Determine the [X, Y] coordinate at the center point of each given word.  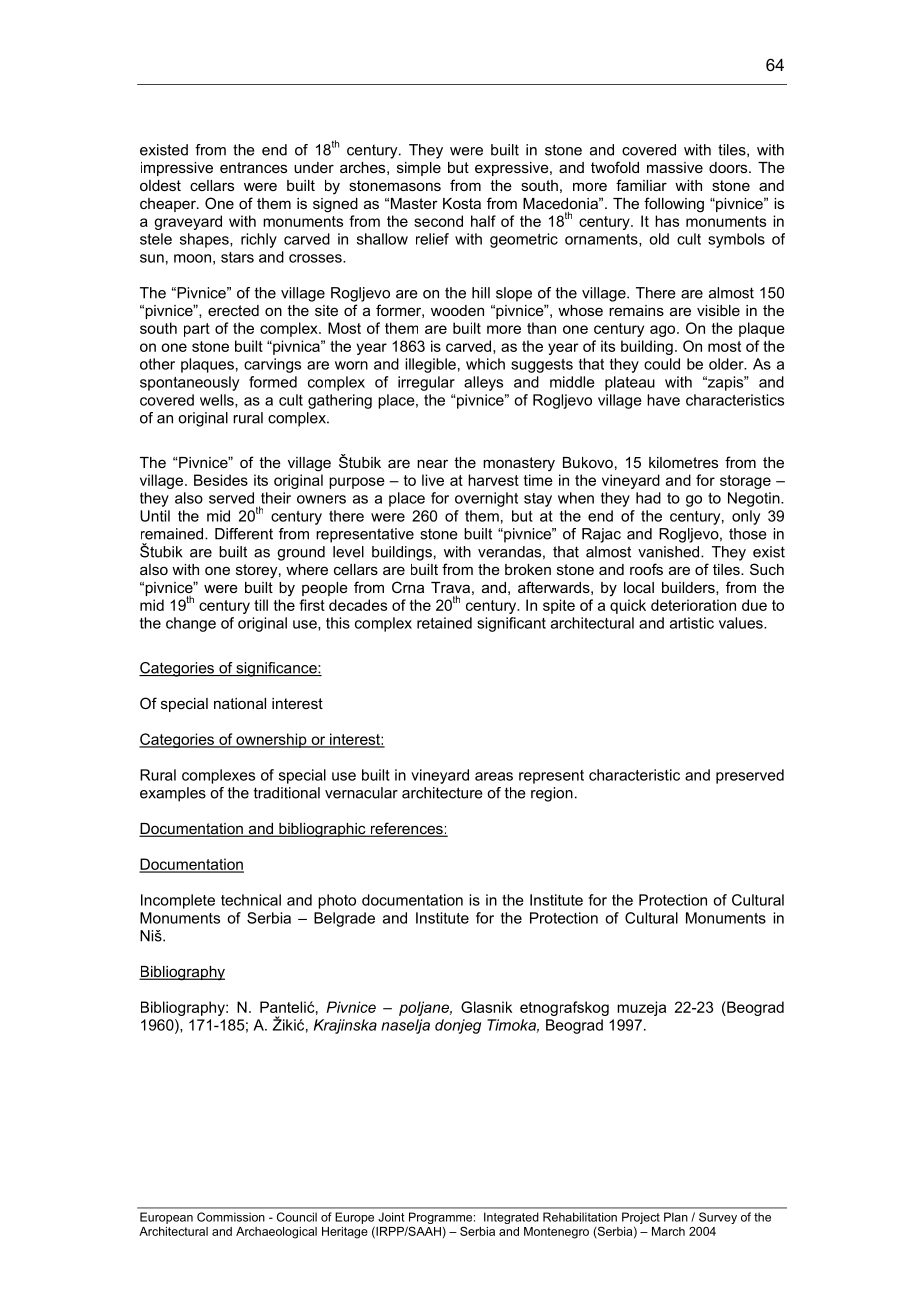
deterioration [693, 605]
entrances [253, 167]
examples [173, 794]
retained [444, 623]
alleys [483, 383]
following [674, 205]
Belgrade [344, 919]
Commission [231, 1217]
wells [218, 401]
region [552, 794]
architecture [442, 793]
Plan [676, 1217]
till [261, 605]
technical [251, 900]
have [663, 400]
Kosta [462, 203]
